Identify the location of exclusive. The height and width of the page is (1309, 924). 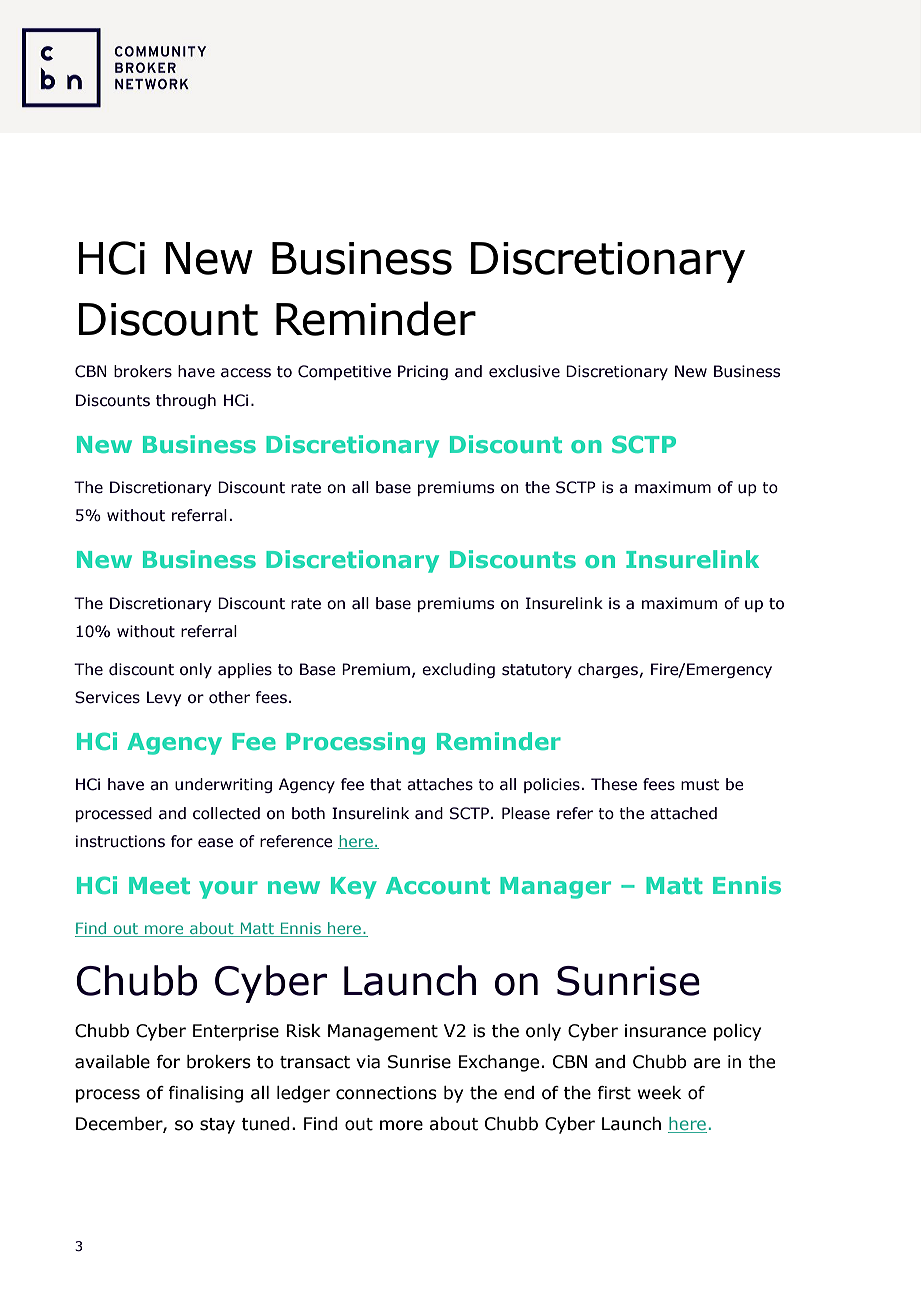
(524, 371).
